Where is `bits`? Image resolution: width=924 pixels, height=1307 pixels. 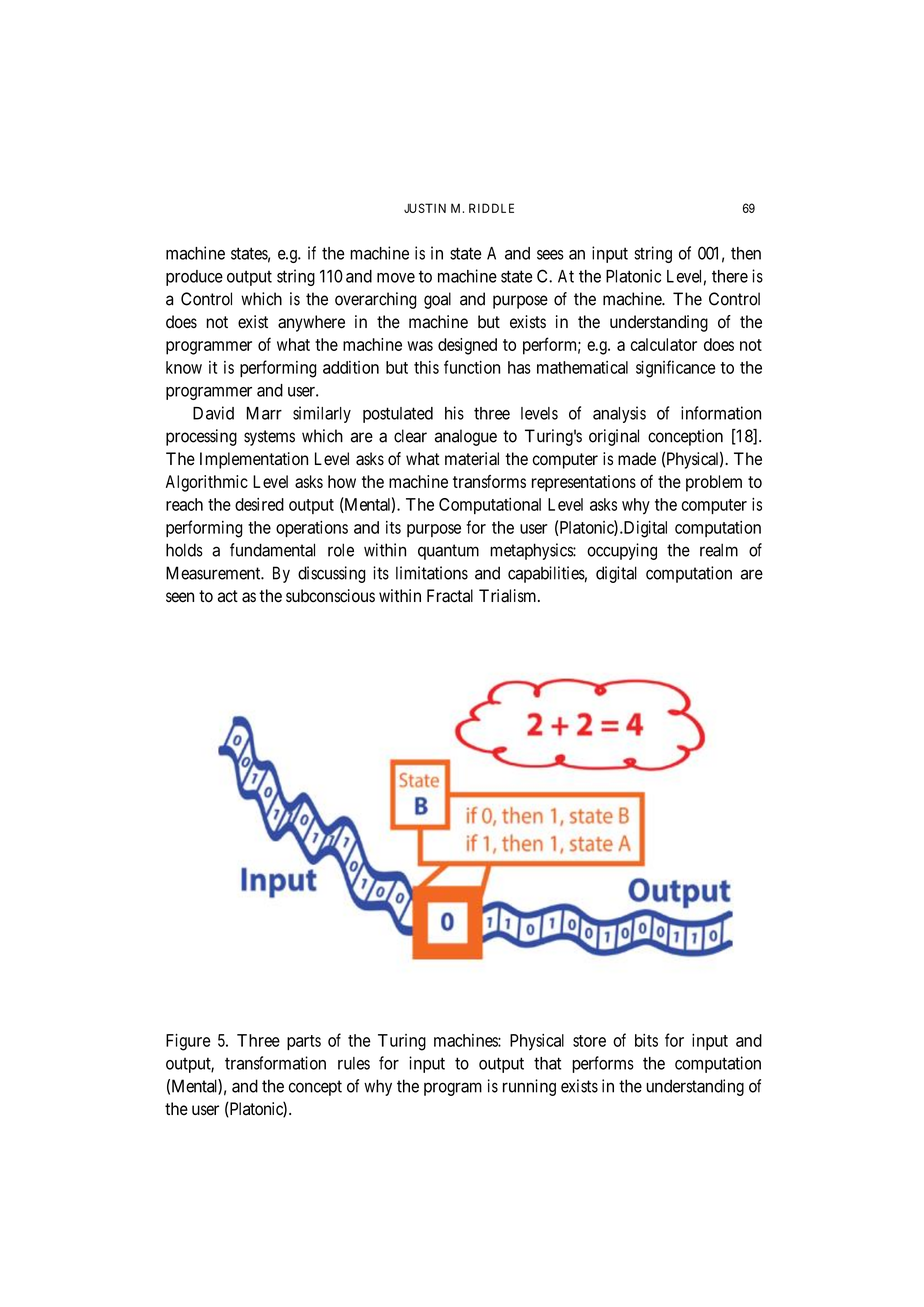 bits is located at coordinates (646, 1040).
